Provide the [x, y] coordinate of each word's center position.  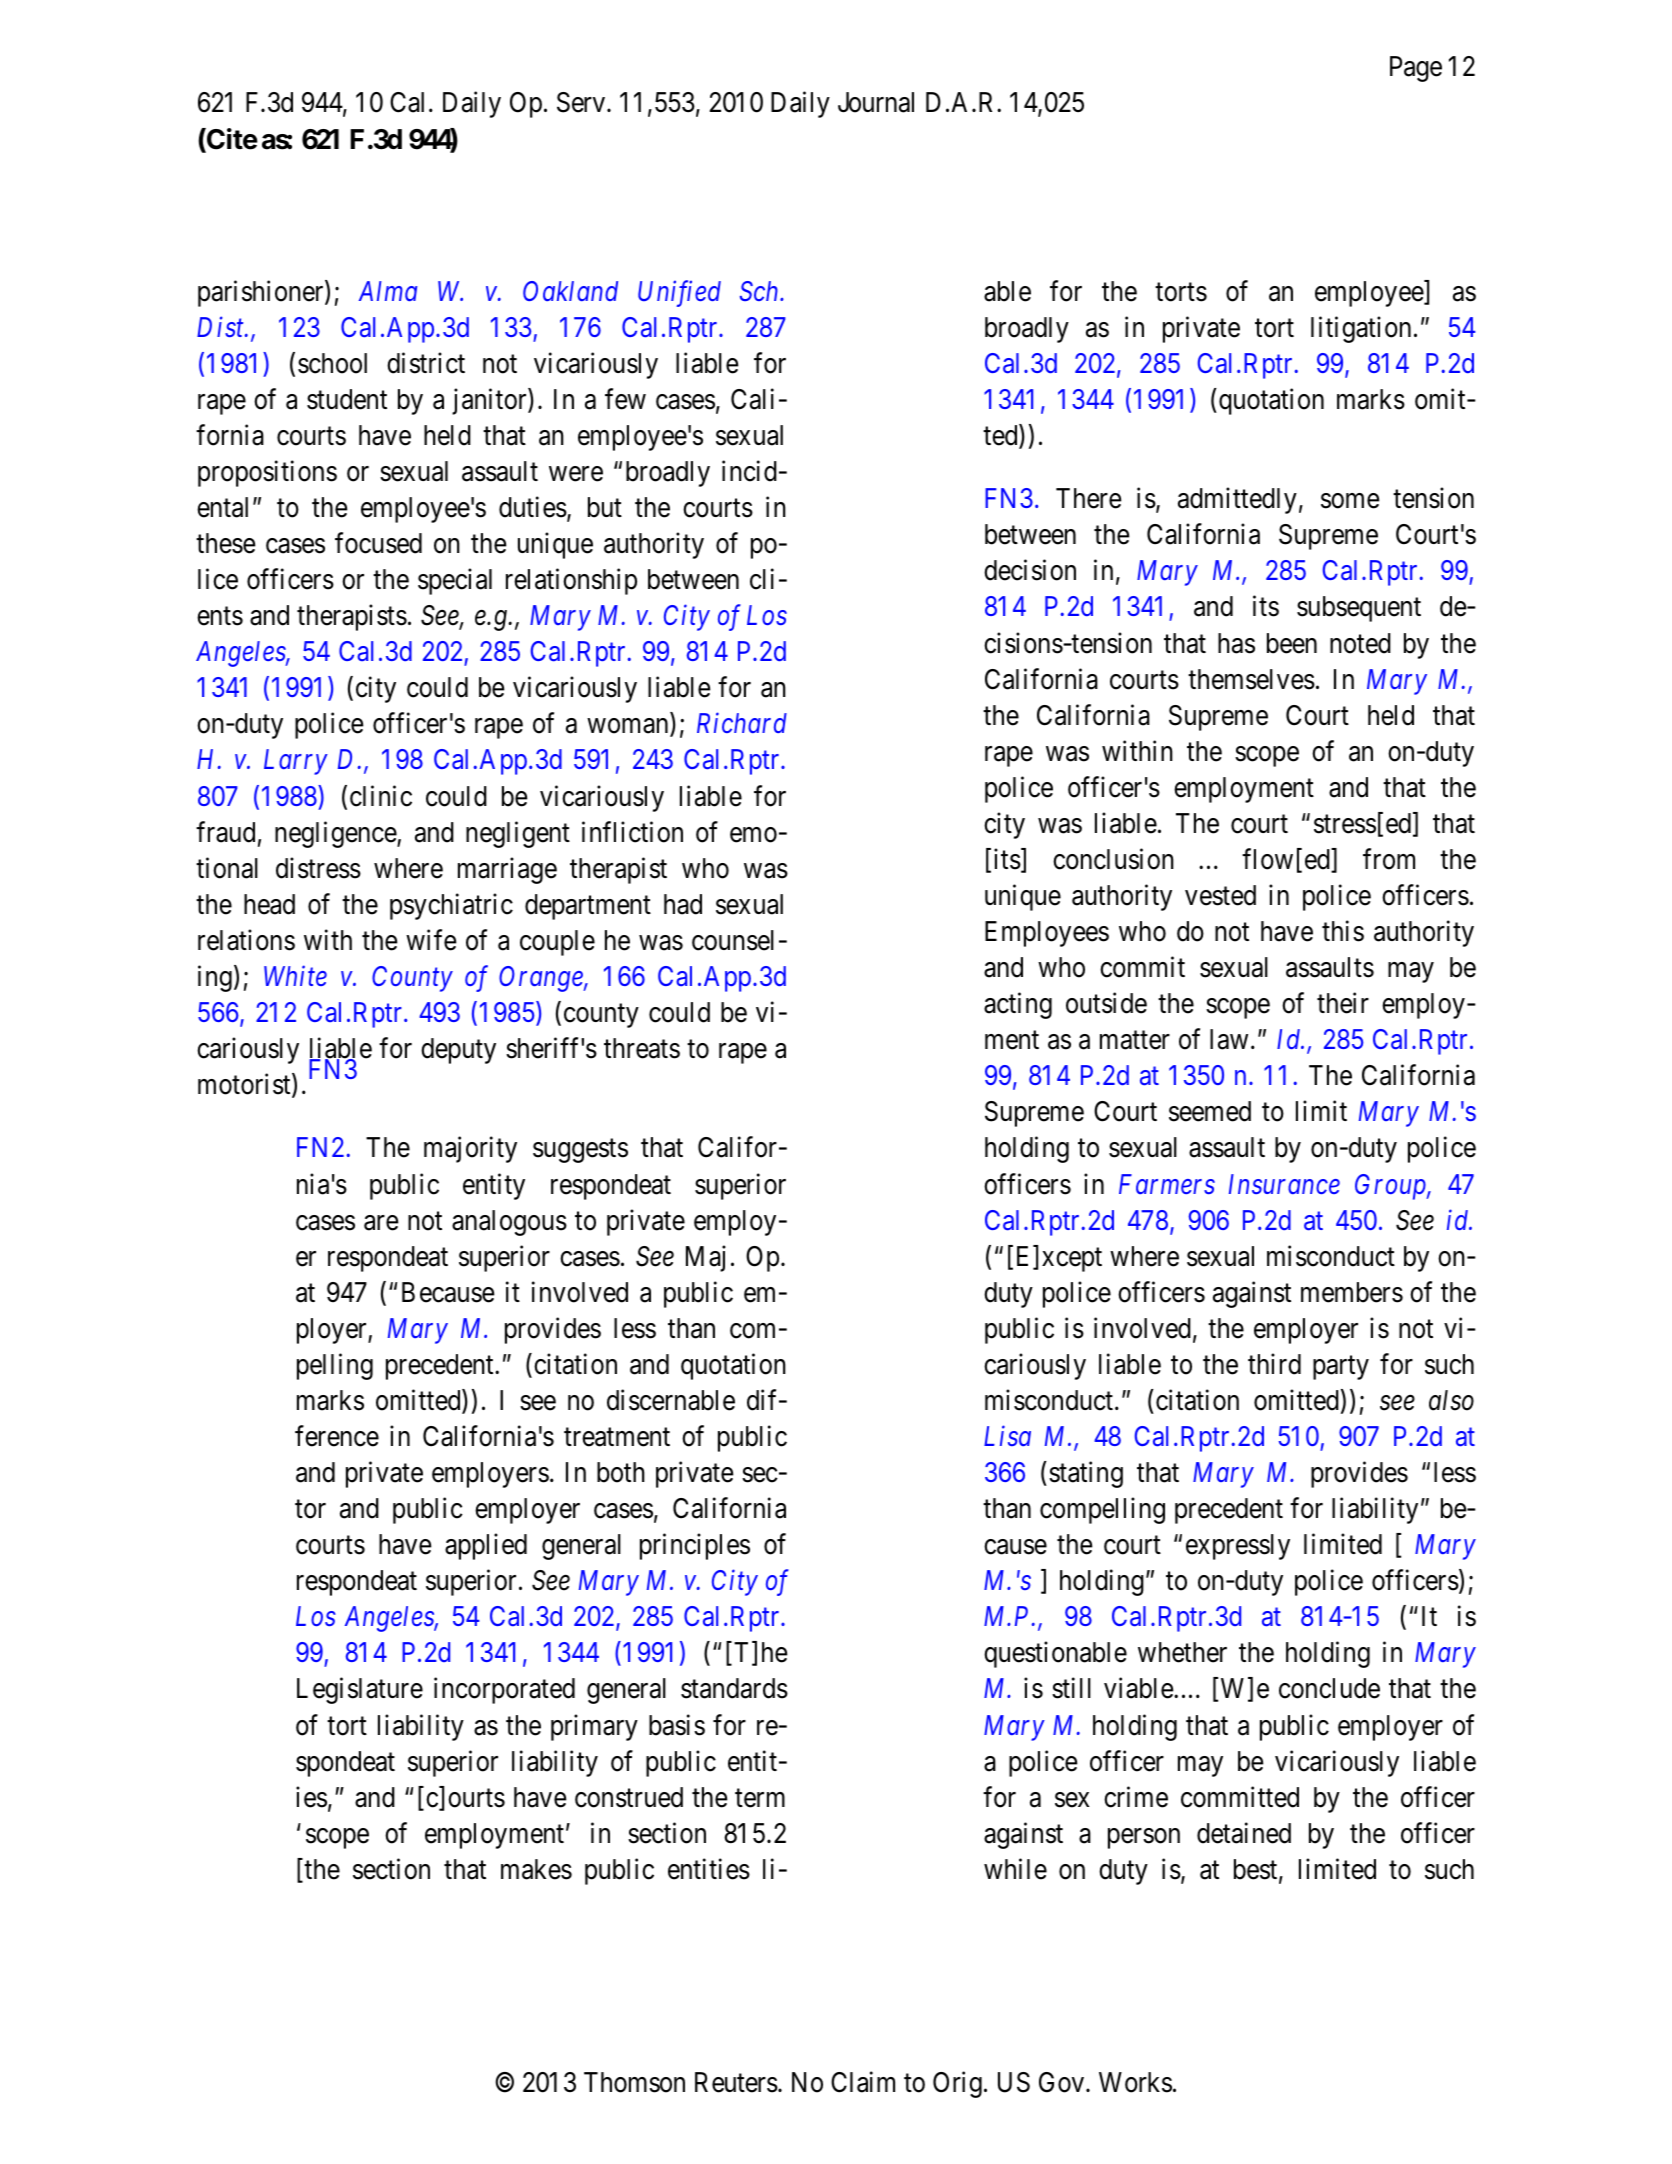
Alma [388, 291]
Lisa [1007, 1436]
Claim [863, 2082]
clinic [381, 796]
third [1274, 1364]
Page [1416, 69]
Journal [876, 102]
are [381, 1223]
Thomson [634, 2082]
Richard [742, 723]
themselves [1251, 679]
